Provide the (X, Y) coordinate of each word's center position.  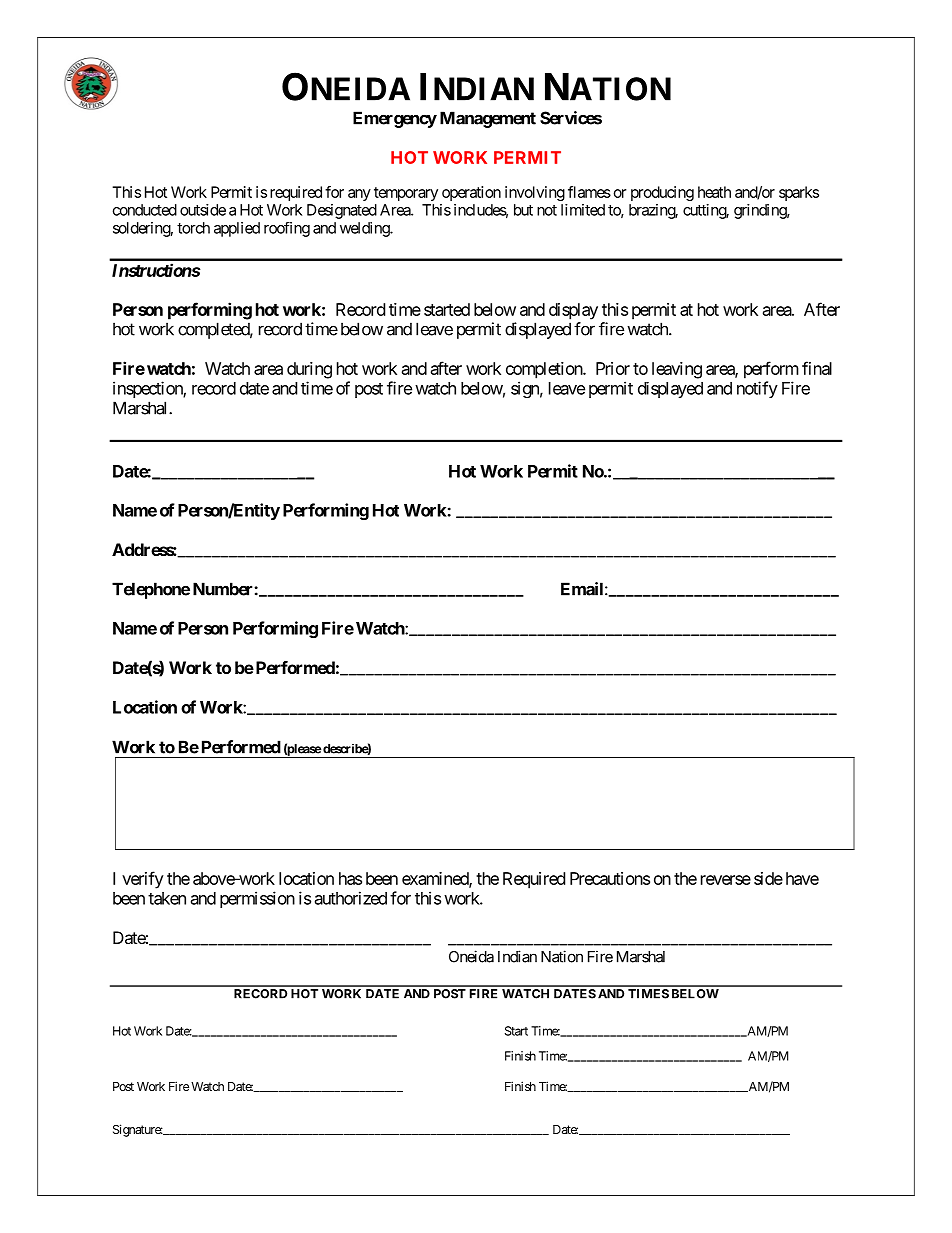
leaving (677, 370)
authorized (351, 898)
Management (488, 119)
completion (545, 370)
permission (257, 899)
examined (436, 879)
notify (757, 389)
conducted (145, 210)
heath (714, 192)
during (309, 370)
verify (143, 880)
